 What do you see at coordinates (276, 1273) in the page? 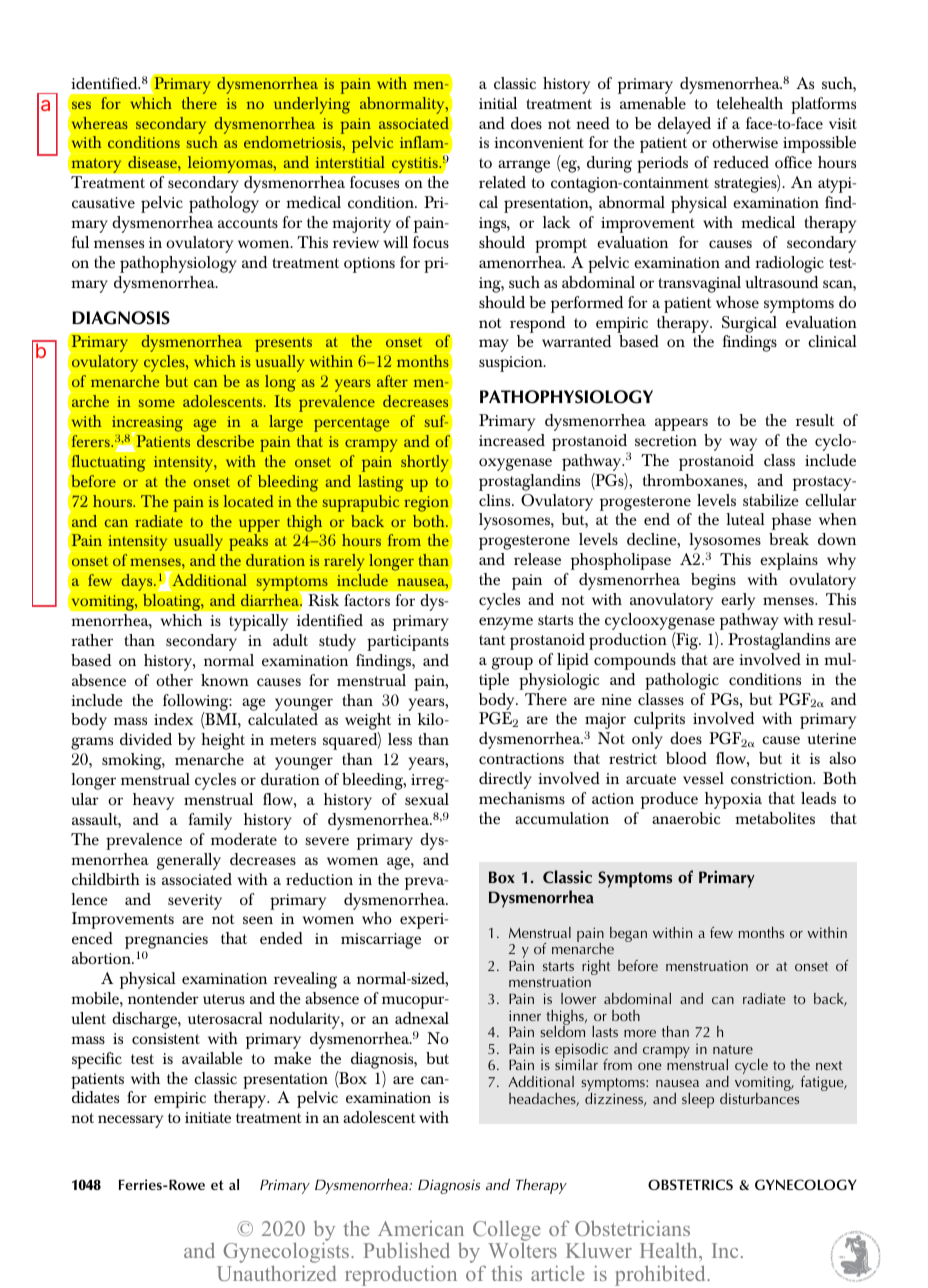
I see `Unauthorized` at bounding box center [276, 1273].
